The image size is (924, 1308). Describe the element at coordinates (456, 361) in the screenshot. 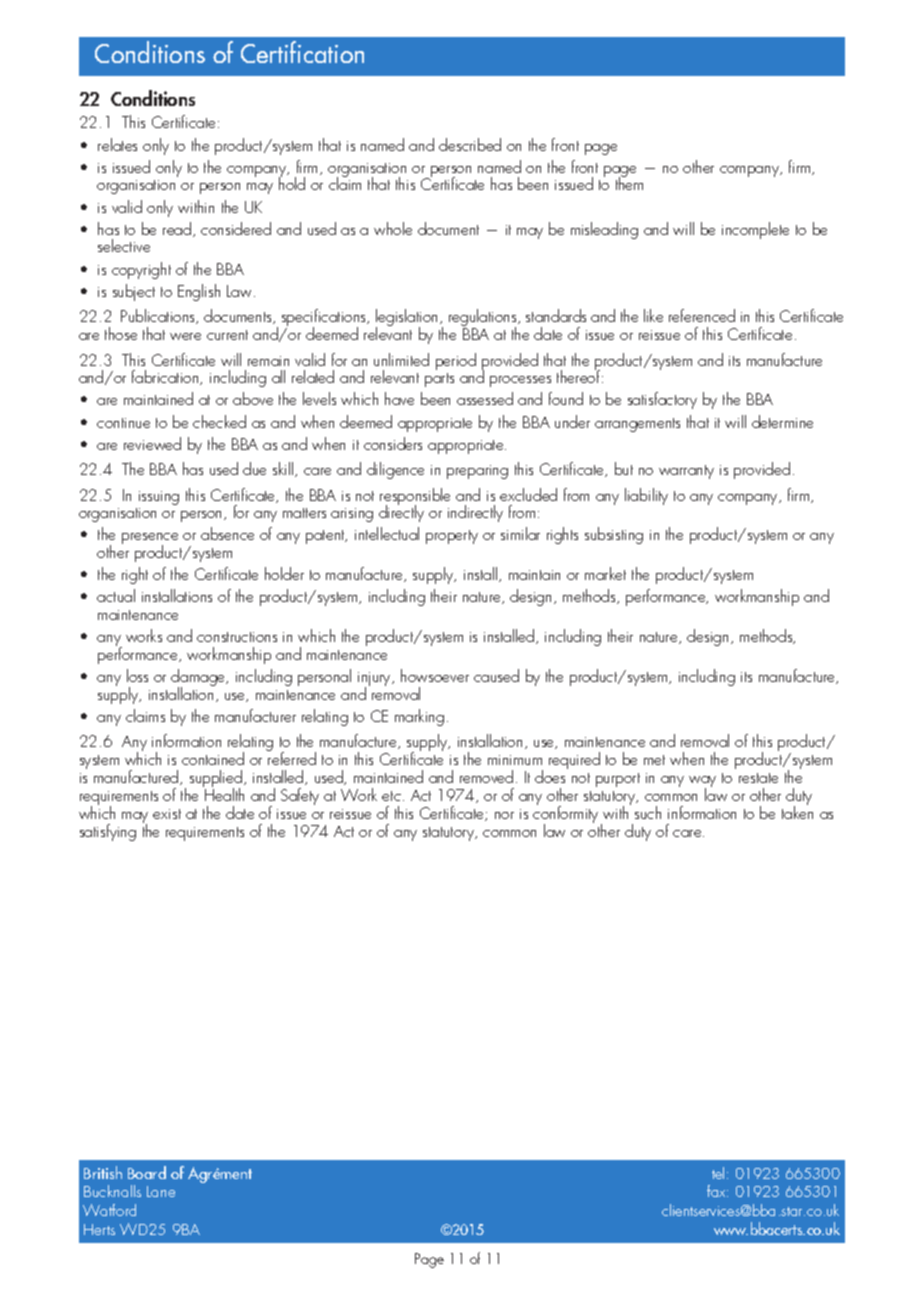

I see `period` at that location.
